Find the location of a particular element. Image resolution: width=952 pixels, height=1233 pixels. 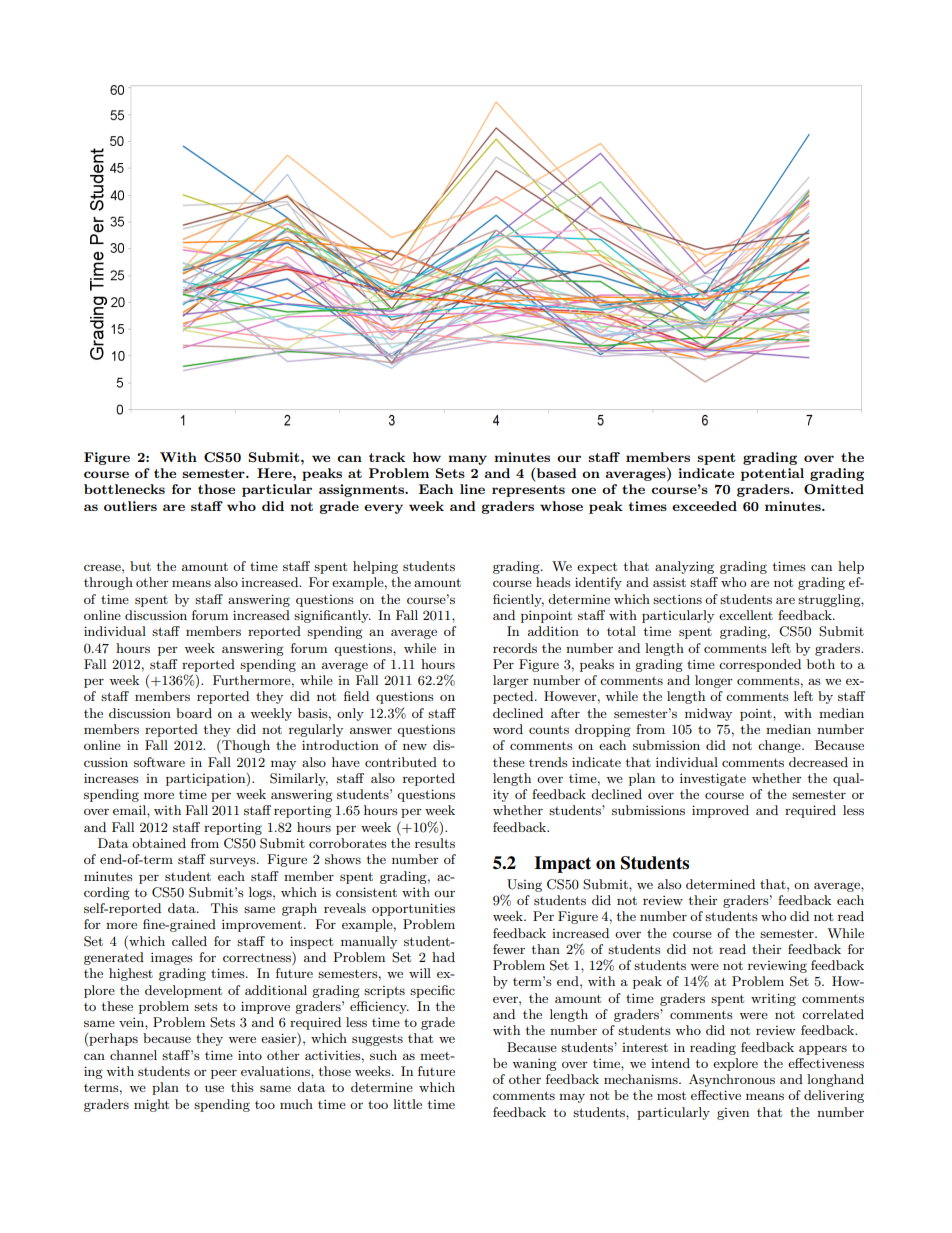

larger is located at coordinates (511, 681).
